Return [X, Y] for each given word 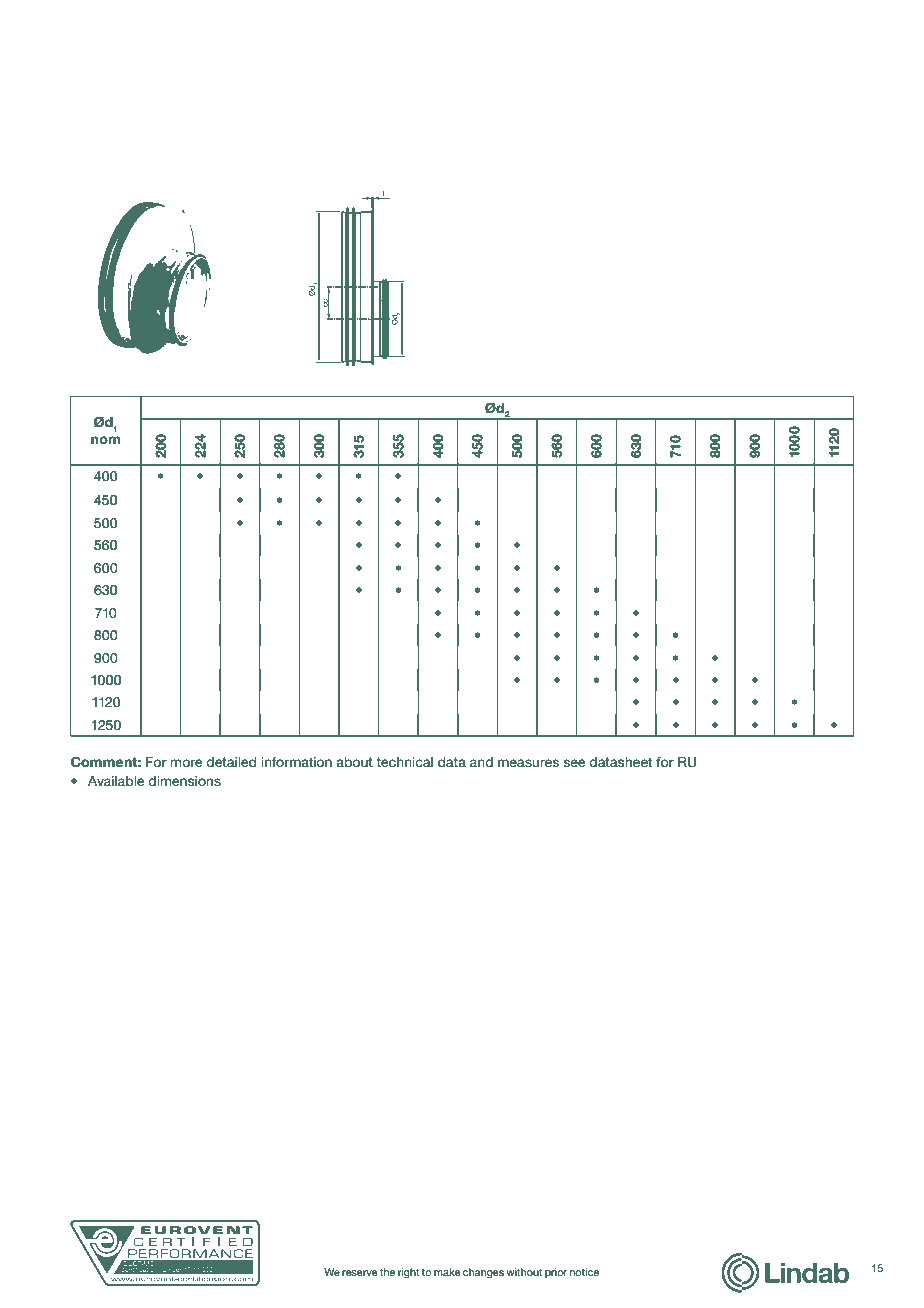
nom [105, 440]
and [481, 762]
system [408, 97]
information [297, 762]
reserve [360, 1273]
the [387, 1272]
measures [528, 763]
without [524, 1272]
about [354, 762]
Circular [147, 91]
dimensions [184, 781]
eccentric [159, 158]
